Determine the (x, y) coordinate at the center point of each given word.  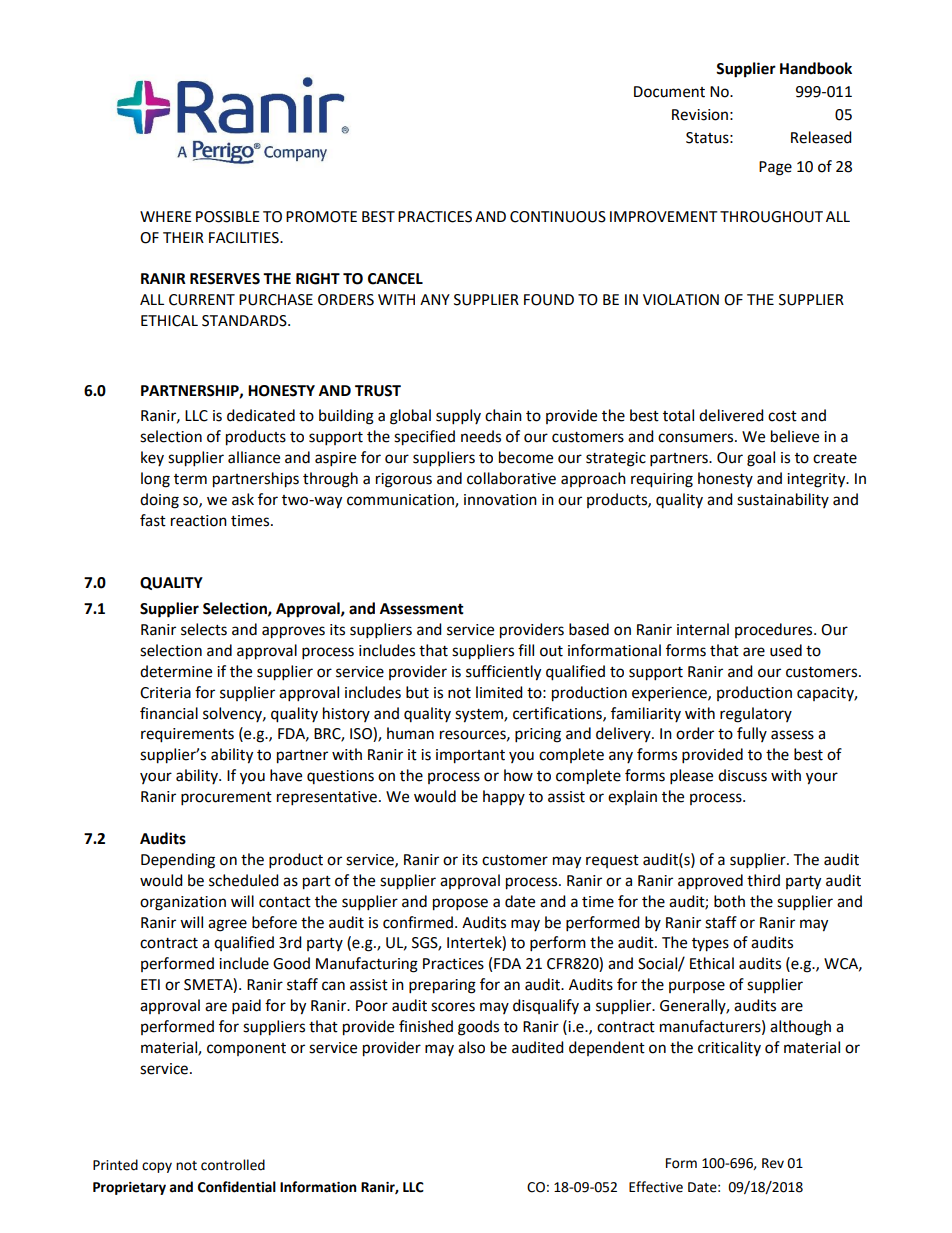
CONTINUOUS (558, 217)
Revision (700, 115)
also (471, 1047)
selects (204, 629)
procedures (775, 630)
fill (526, 650)
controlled (233, 1165)
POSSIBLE (228, 217)
